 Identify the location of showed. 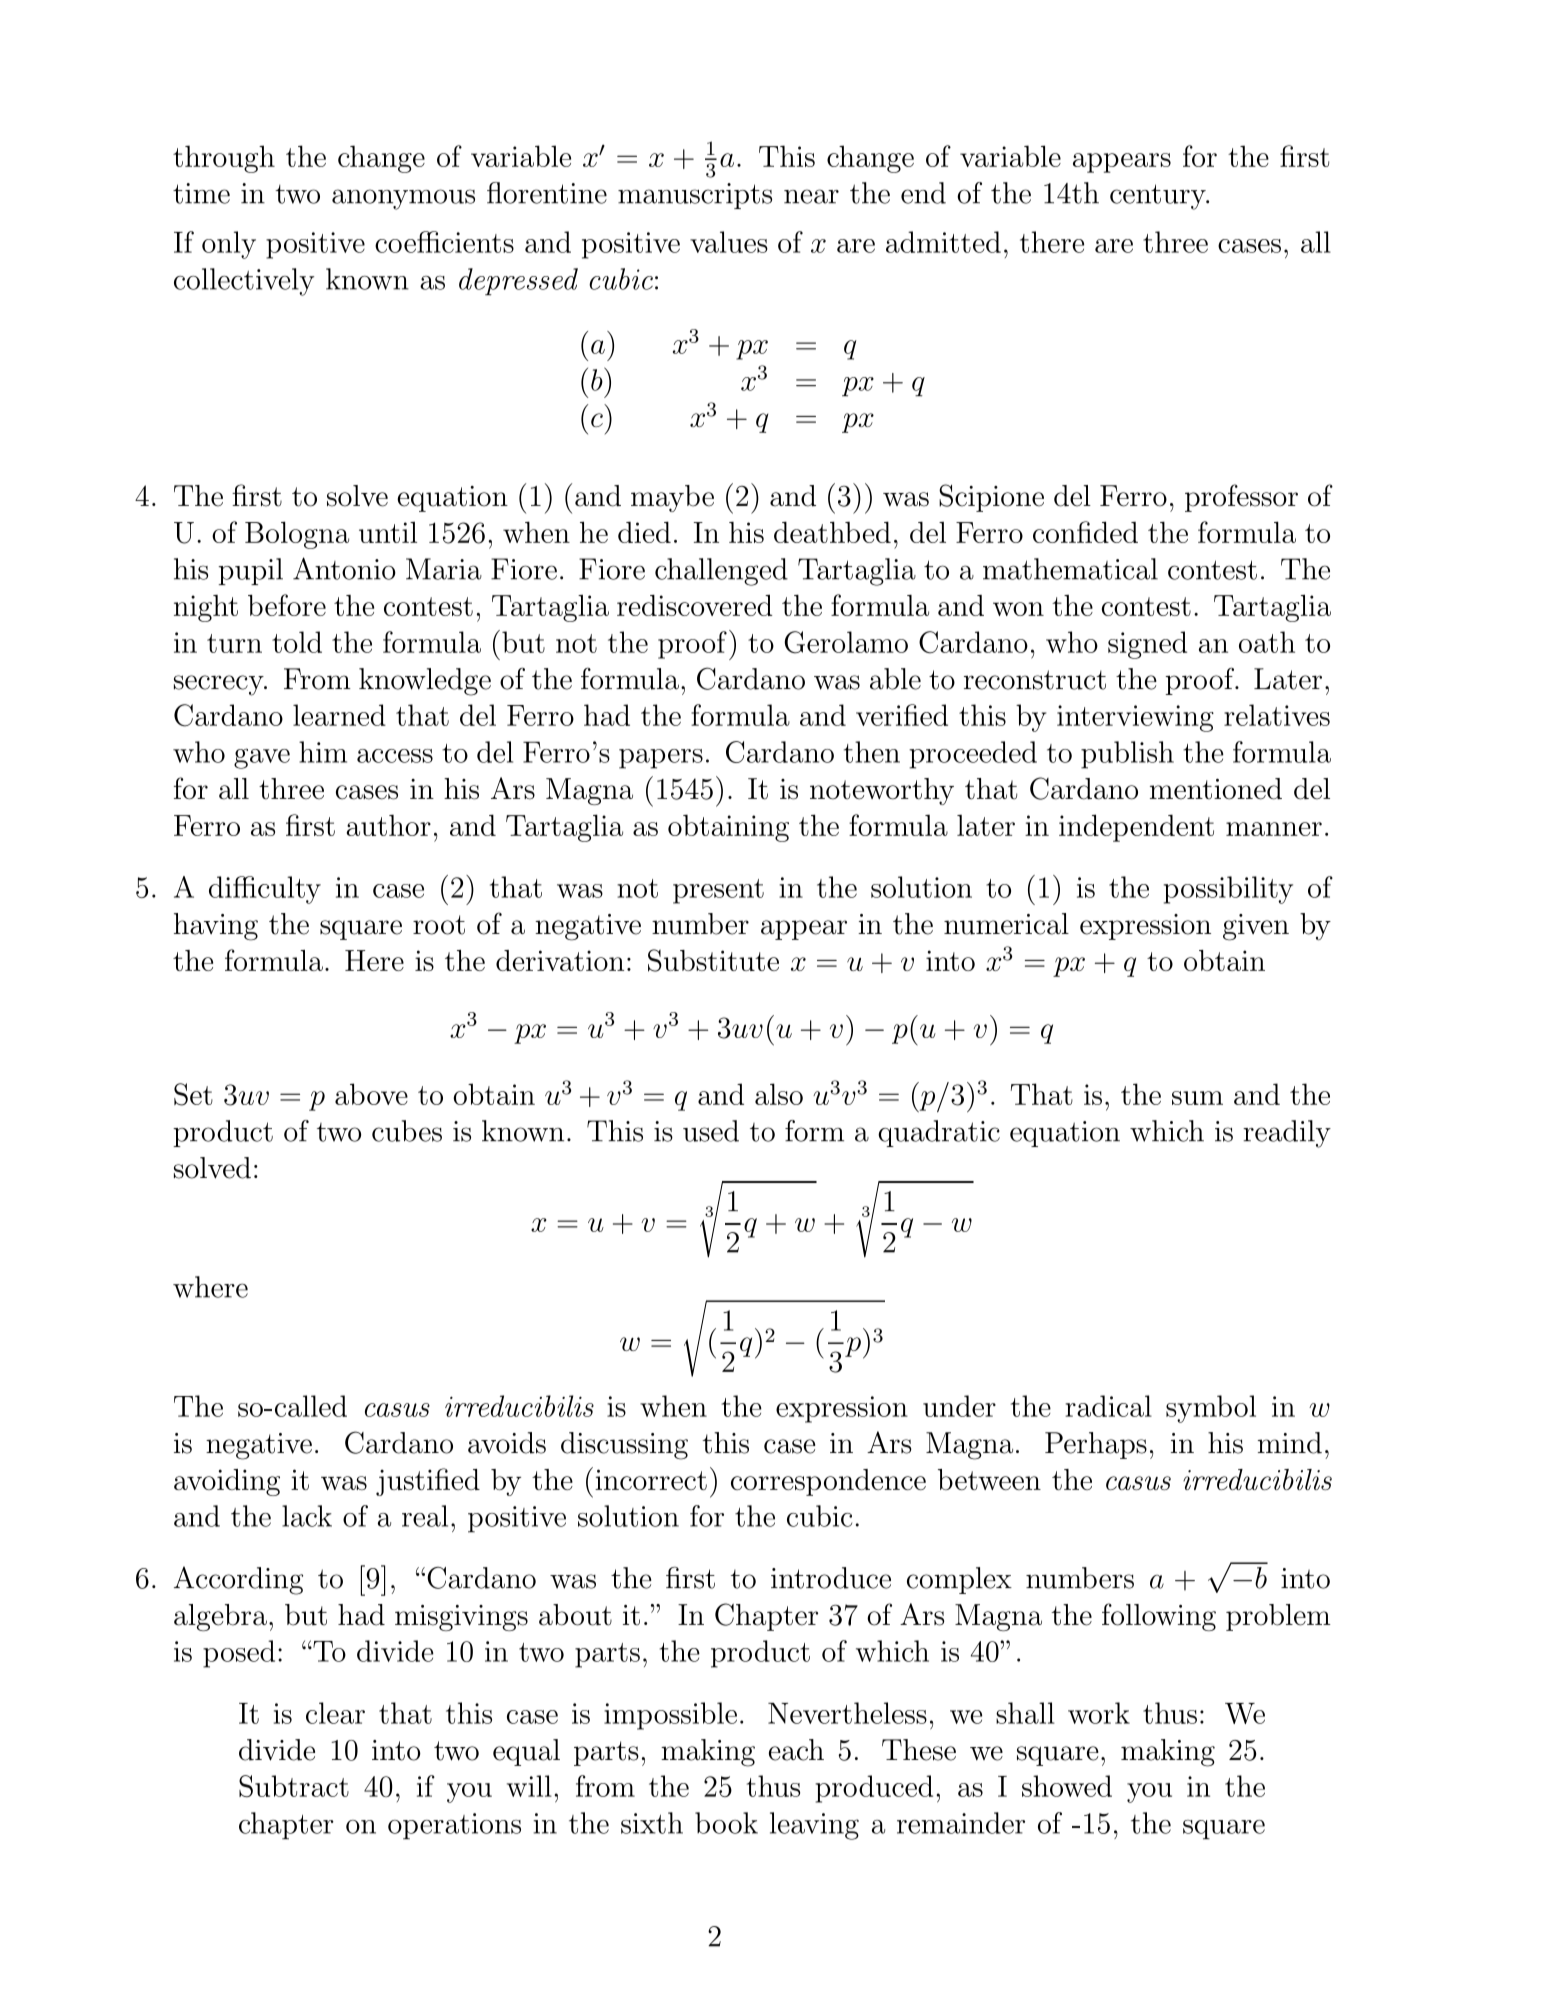
(1067, 1786).
